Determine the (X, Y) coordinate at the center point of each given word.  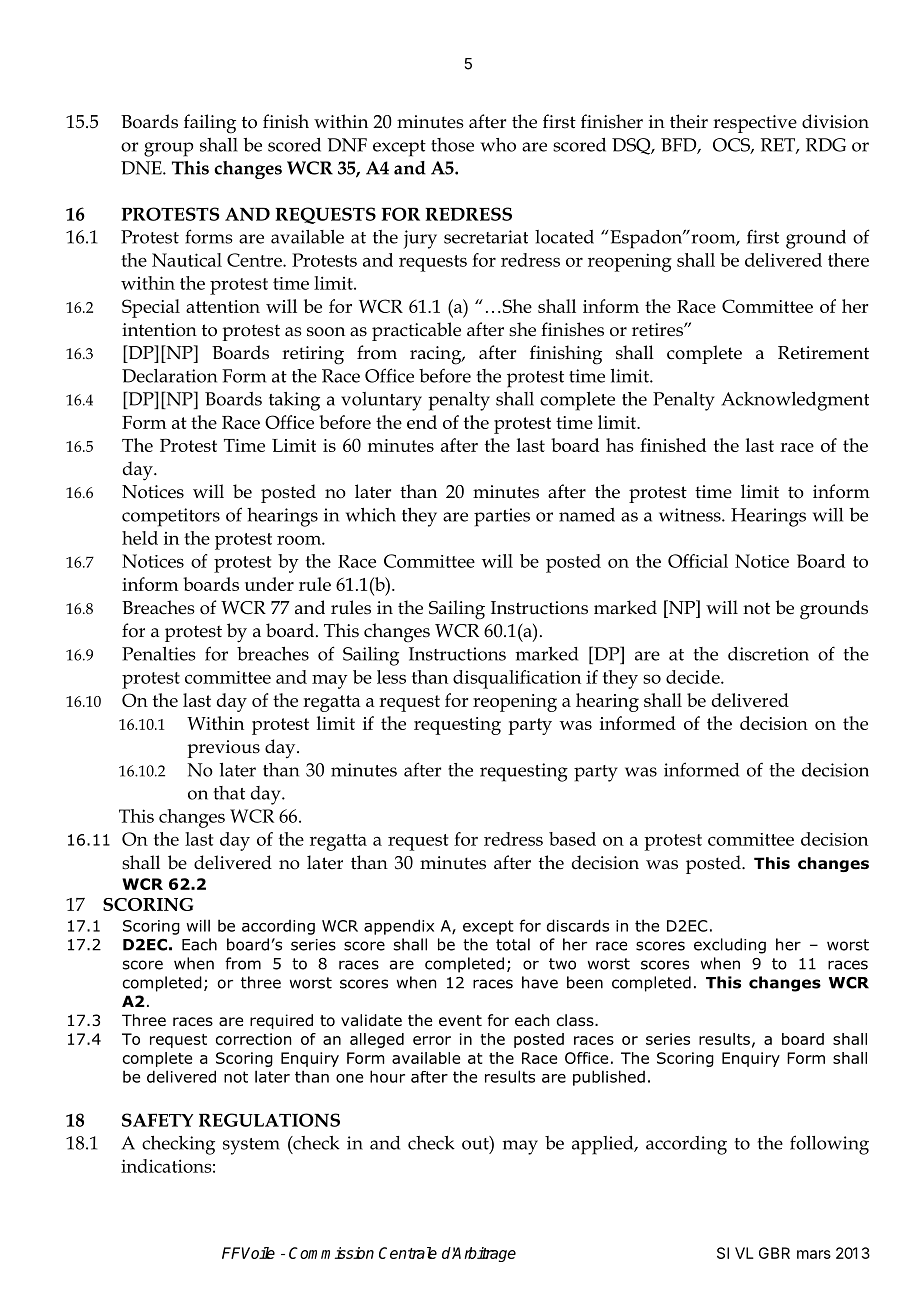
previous (223, 749)
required (281, 1021)
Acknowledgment (795, 401)
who (498, 145)
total (513, 944)
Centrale (408, 1253)
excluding (730, 946)
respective (755, 124)
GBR (774, 1253)
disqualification (517, 679)
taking (294, 401)
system (251, 1146)
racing (437, 355)
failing (210, 124)
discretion (768, 654)
